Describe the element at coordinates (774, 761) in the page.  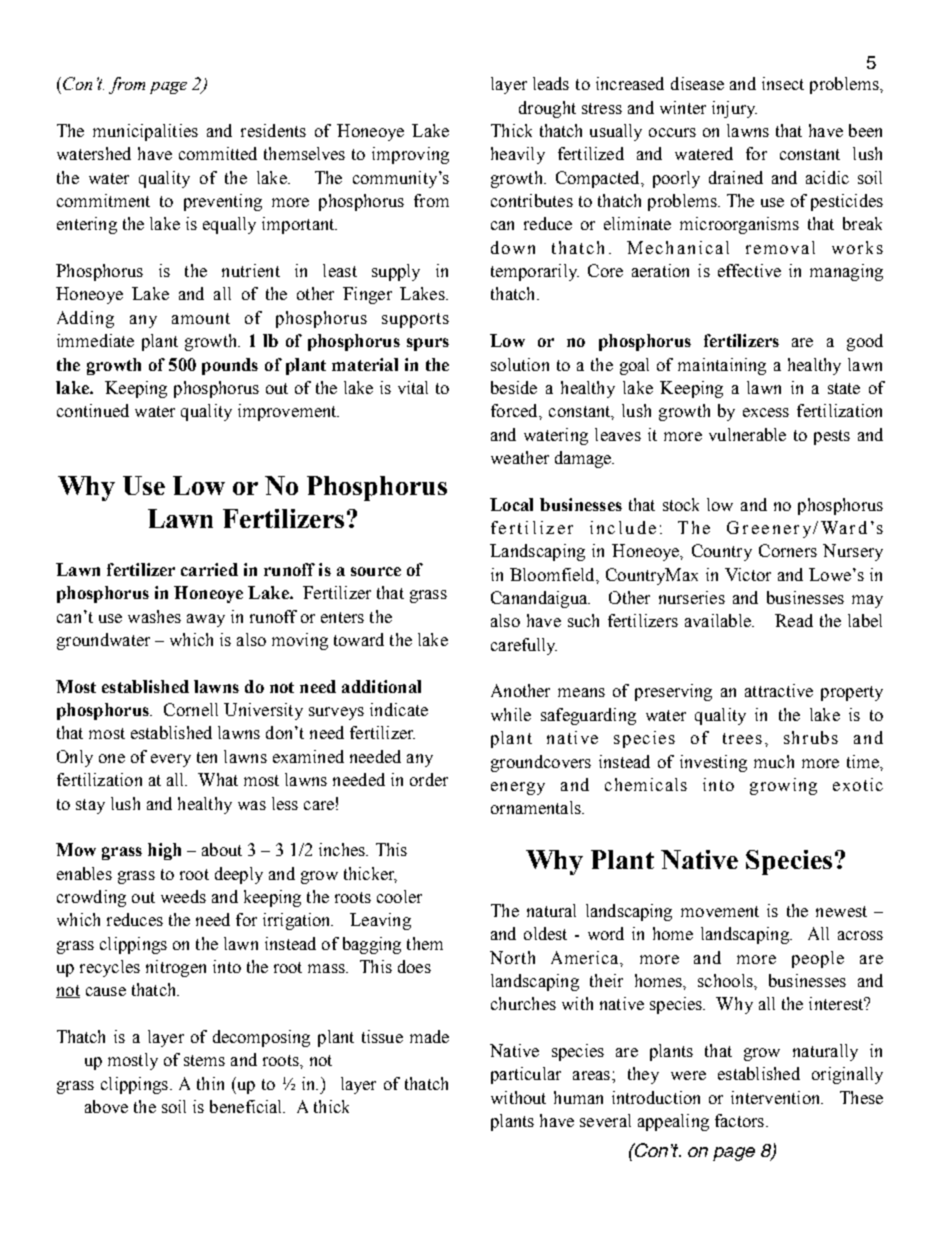
I see `much` at that location.
